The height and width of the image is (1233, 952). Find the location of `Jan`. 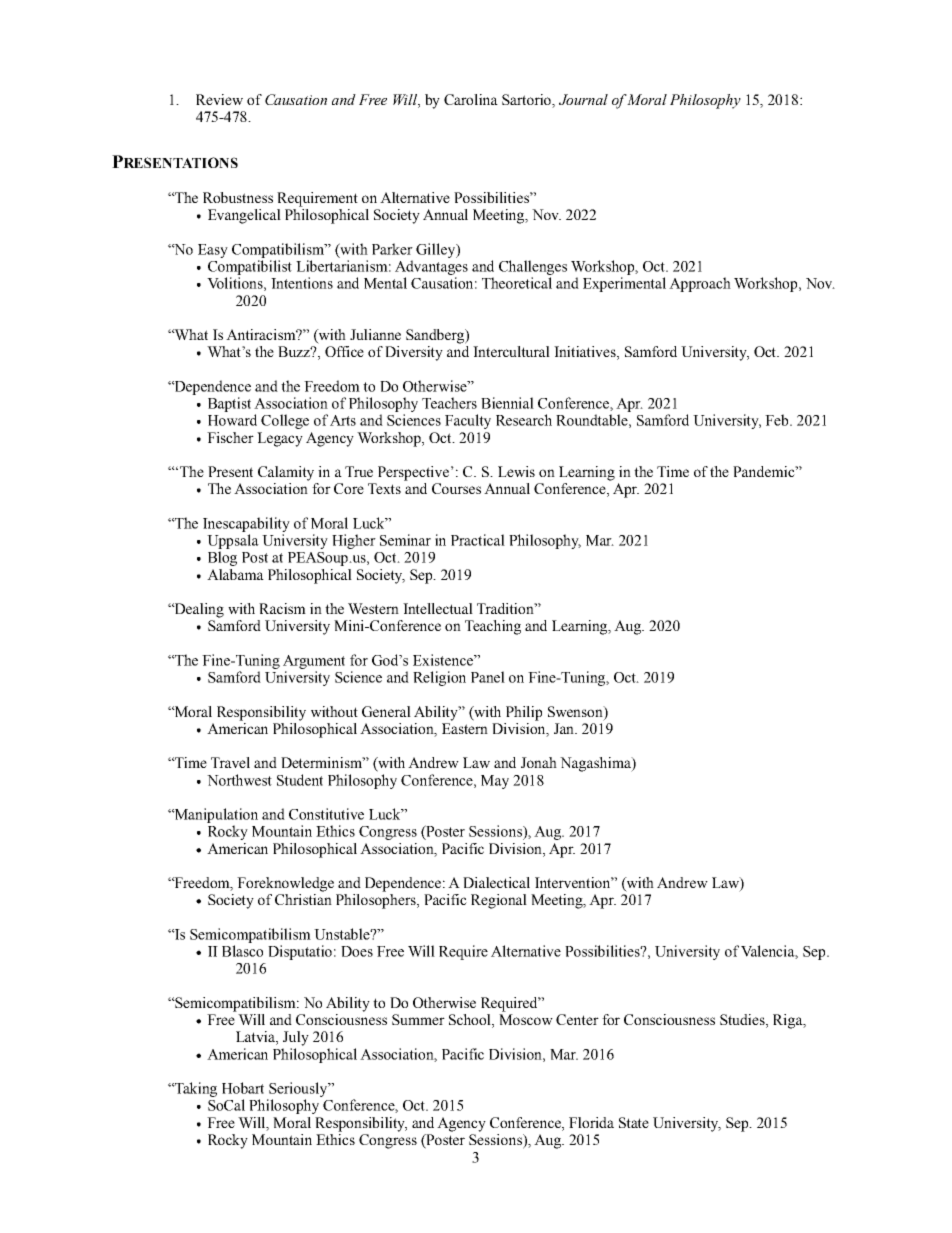

Jan is located at coordinates (565, 728).
